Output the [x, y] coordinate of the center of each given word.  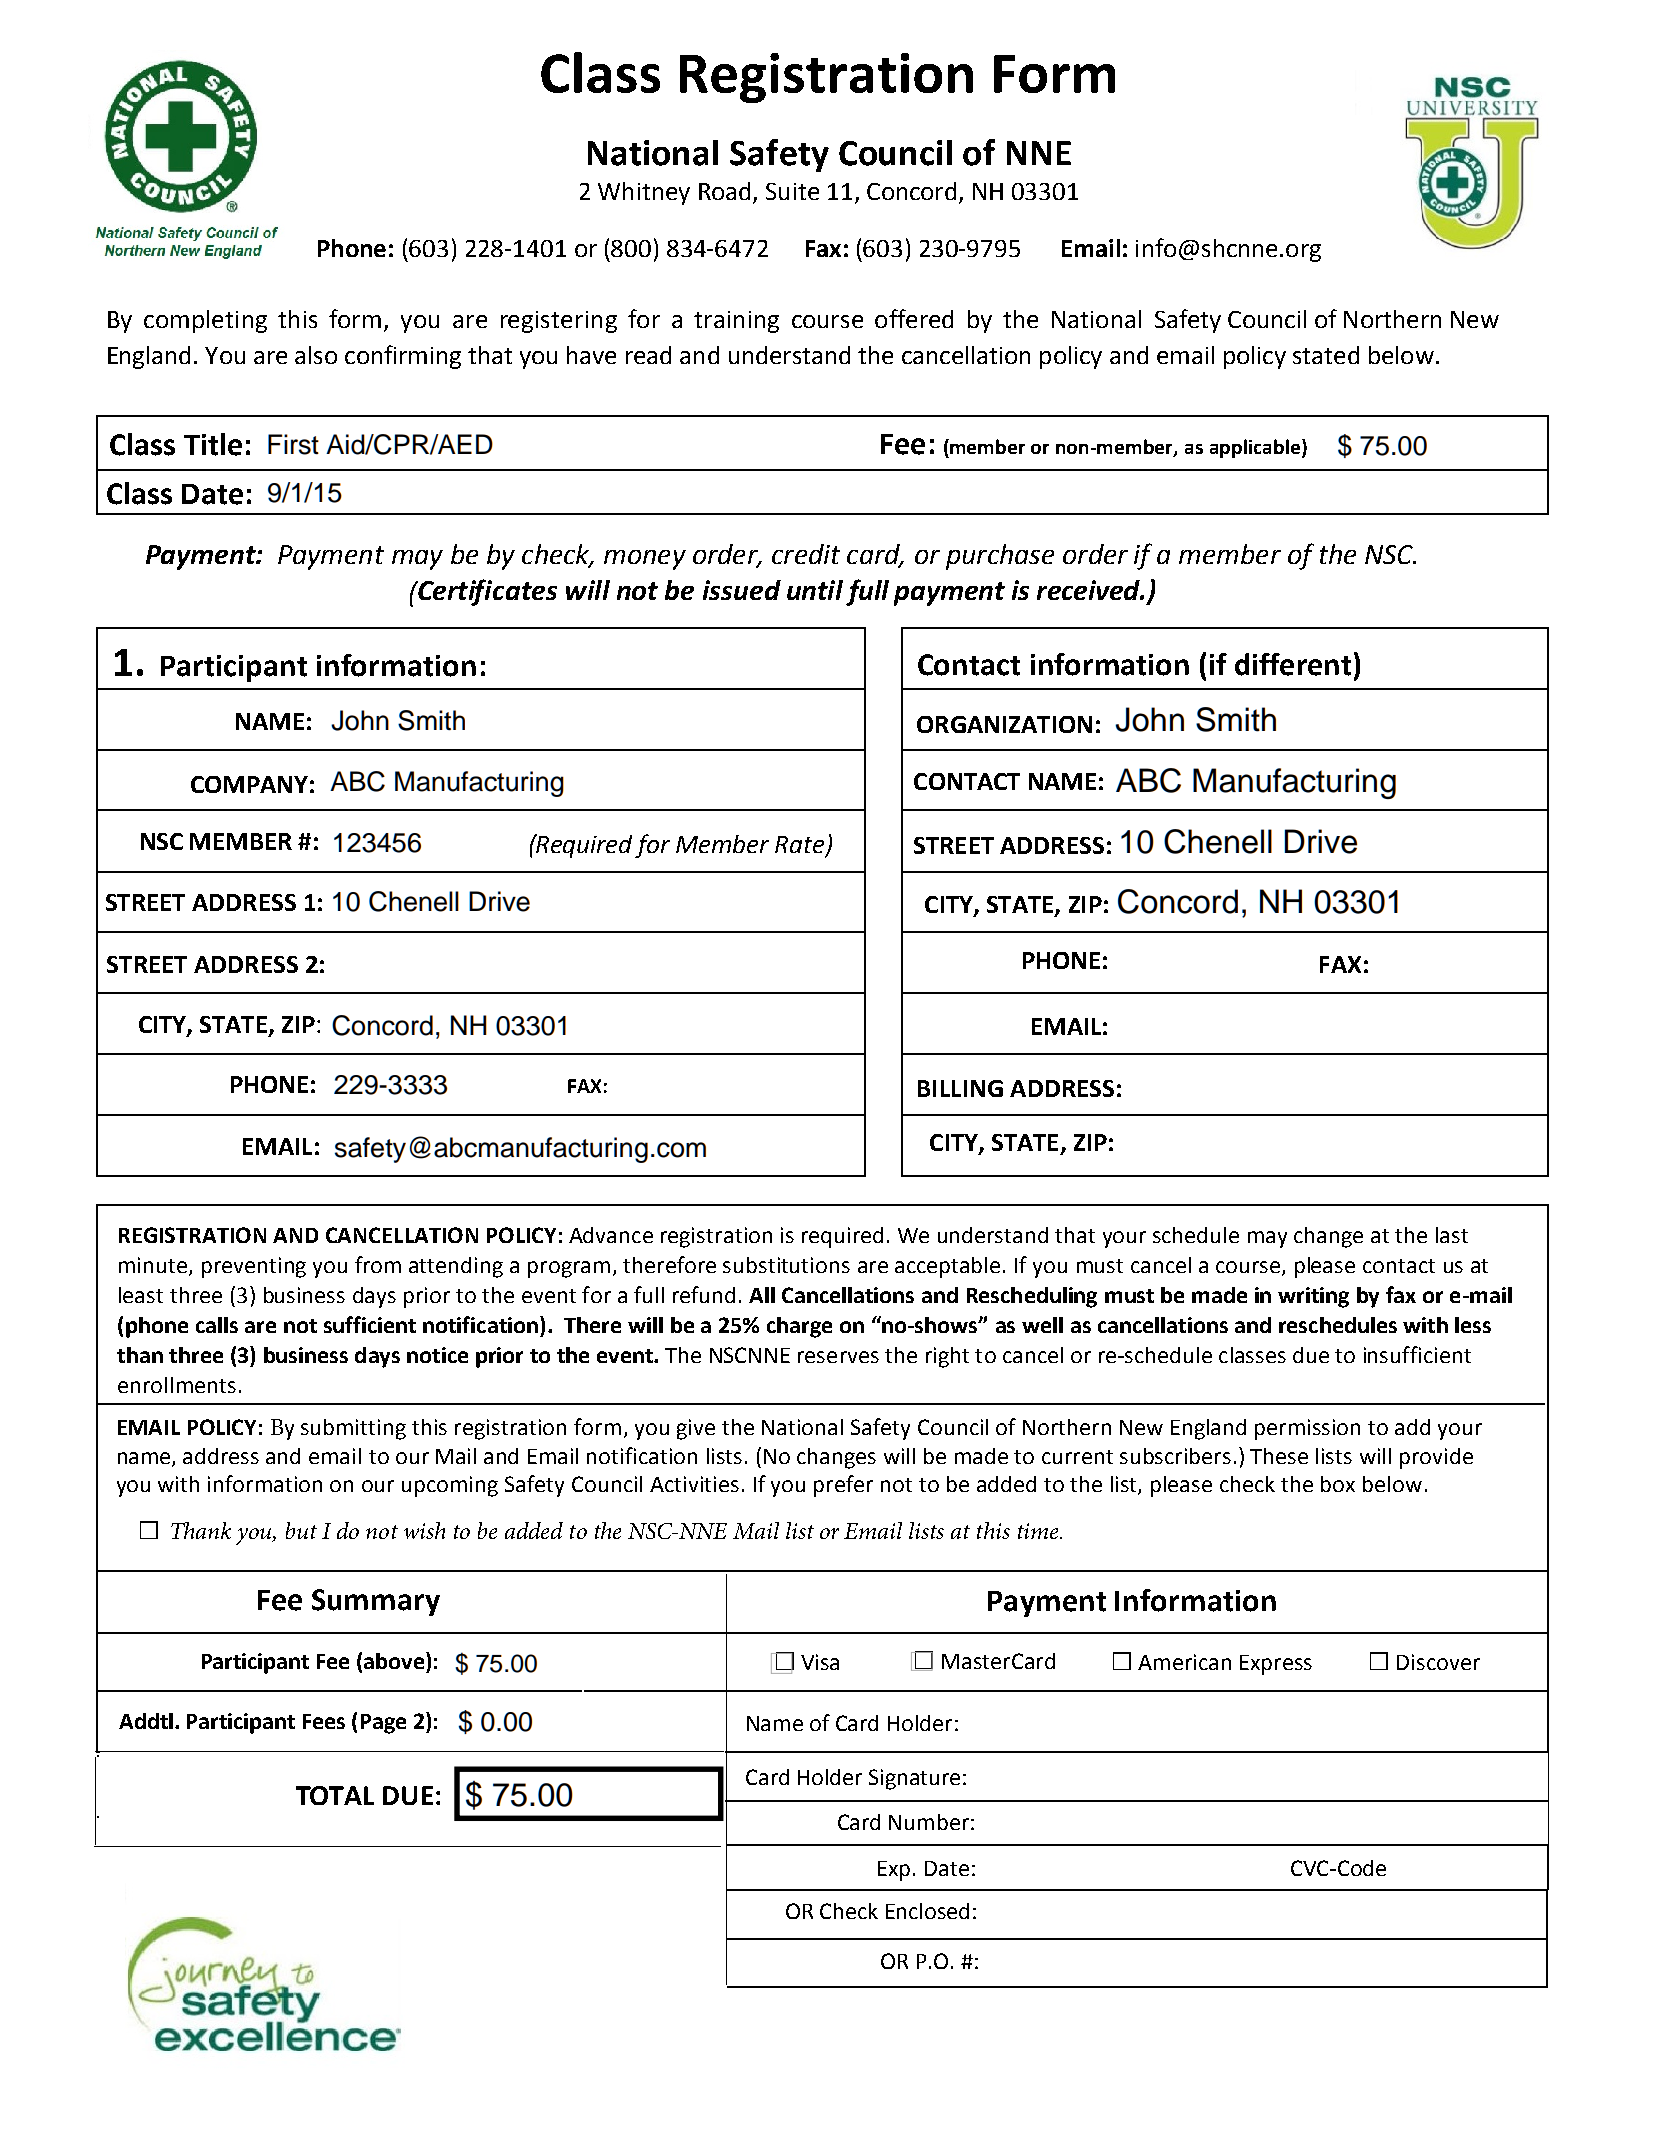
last [1452, 1235]
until [815, 590]
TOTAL [335, 1795]
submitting [353, 1429]
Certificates [486, 592]
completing [205, 321]
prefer [843, 1486]
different [1293, 664]
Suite [792, 191]
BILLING [960, 1088]
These [1279, 1456]
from [378, 1264]
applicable [1256, 448]
